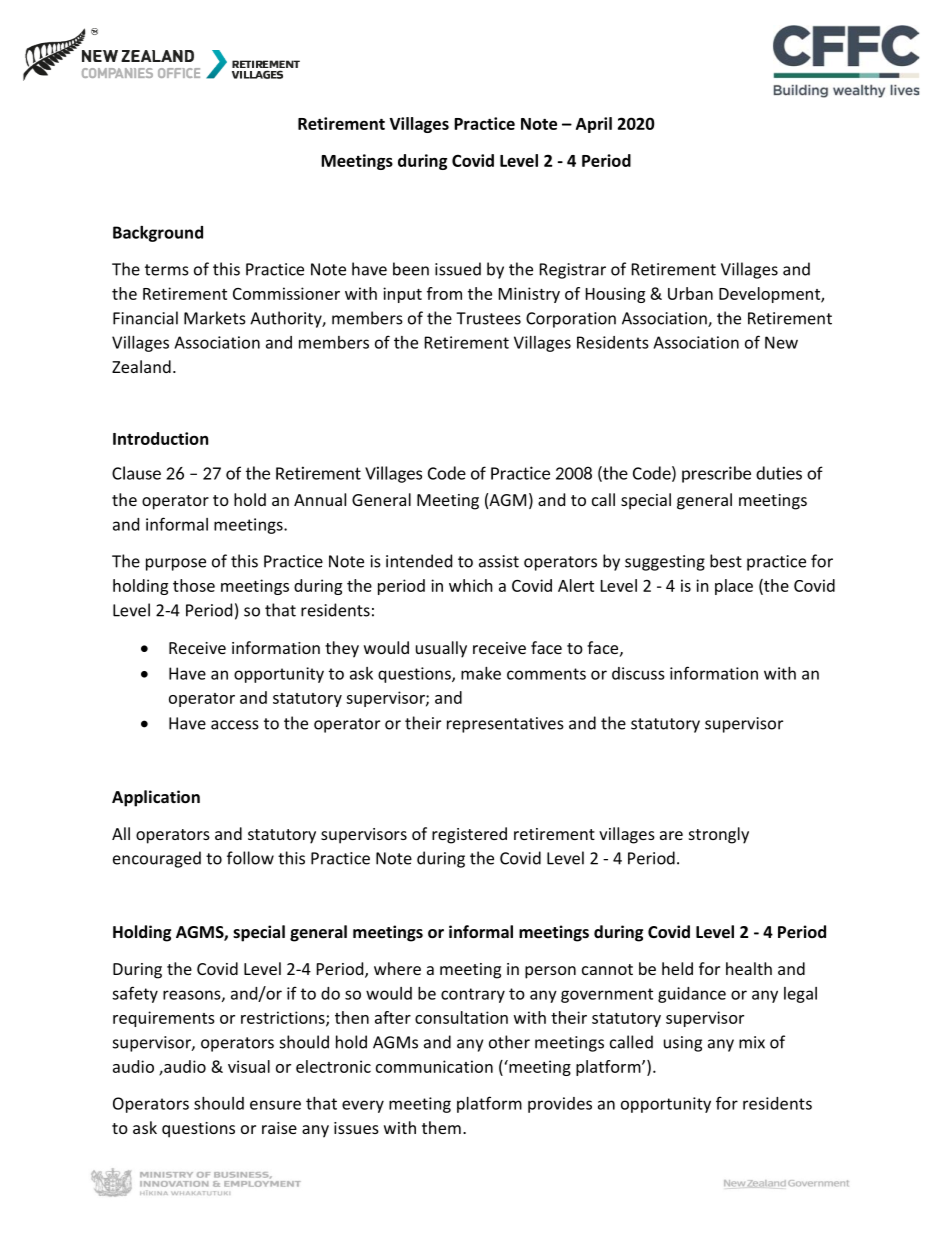  I want to click on Urban, so click(690, 293).
